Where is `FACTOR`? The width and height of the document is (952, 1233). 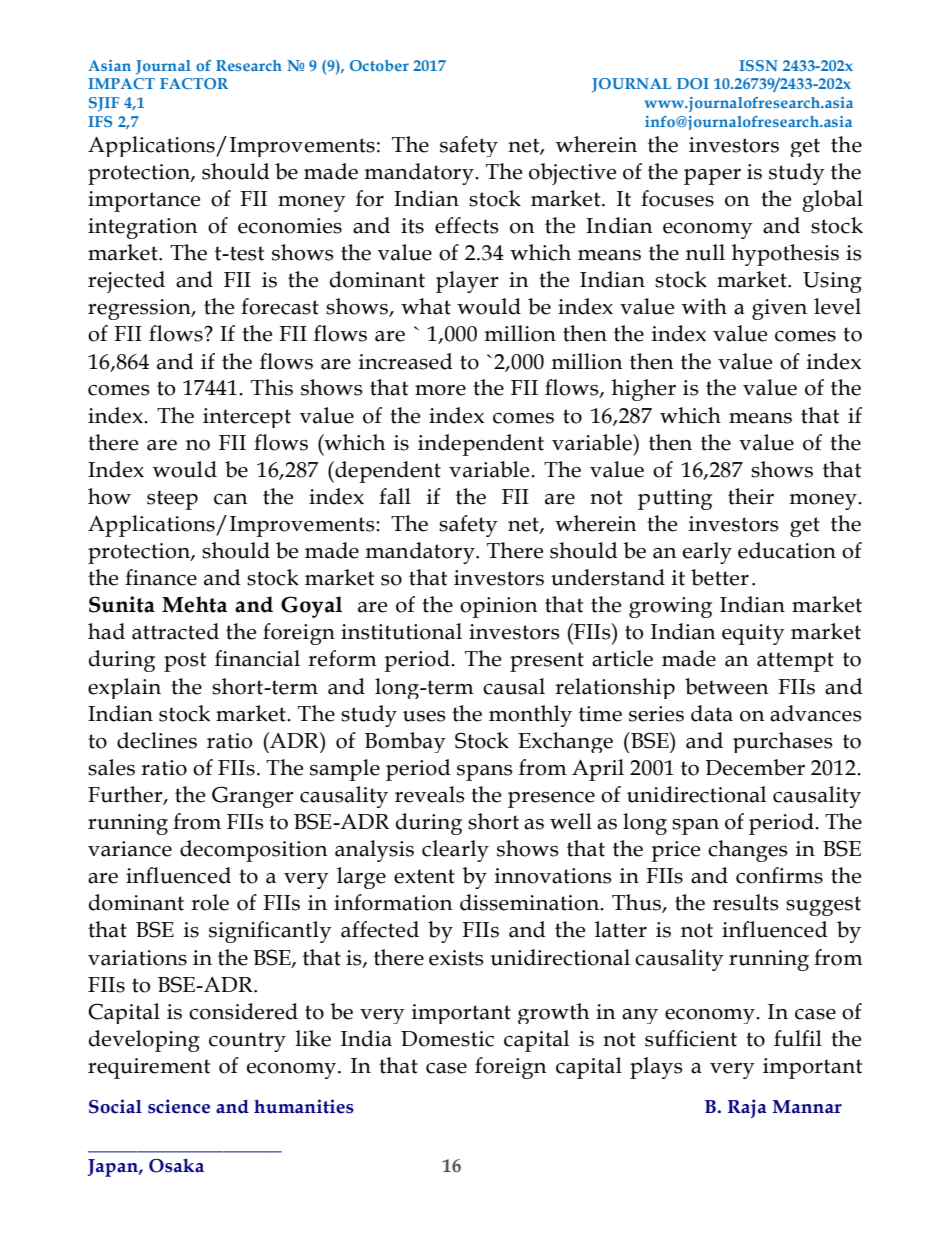 FACTOR is located at coordinates (194, 83).
